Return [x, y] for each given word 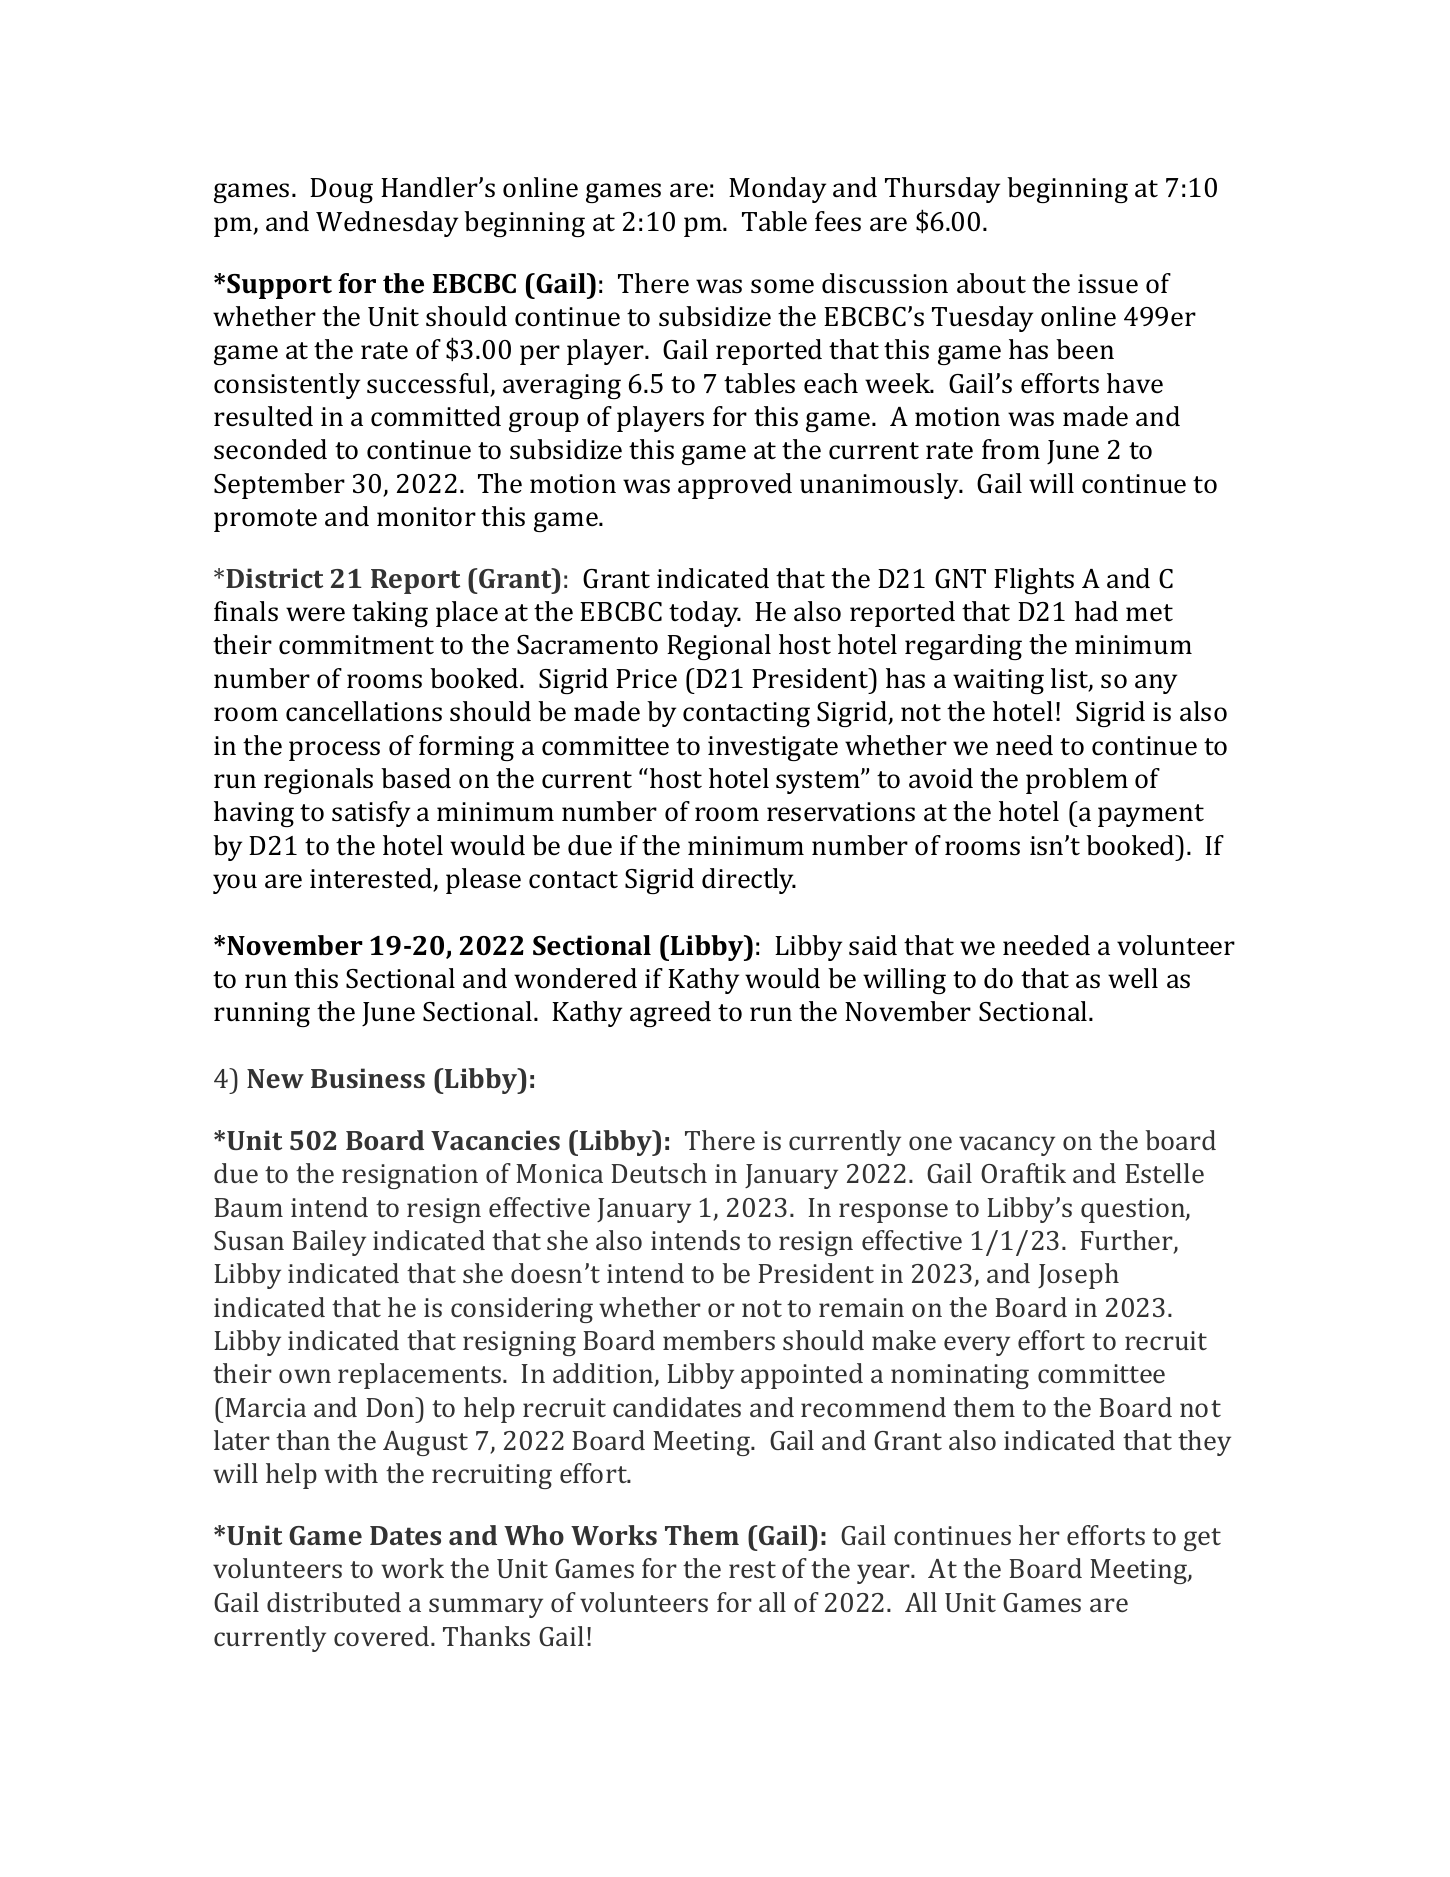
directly [749, 881]
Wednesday [387, 224]
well [1133, 978]
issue [1108, 284]
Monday [777, 190]
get [1202, 1539]
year [884, 1574]
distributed [334, 1602]
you [235, 884]
